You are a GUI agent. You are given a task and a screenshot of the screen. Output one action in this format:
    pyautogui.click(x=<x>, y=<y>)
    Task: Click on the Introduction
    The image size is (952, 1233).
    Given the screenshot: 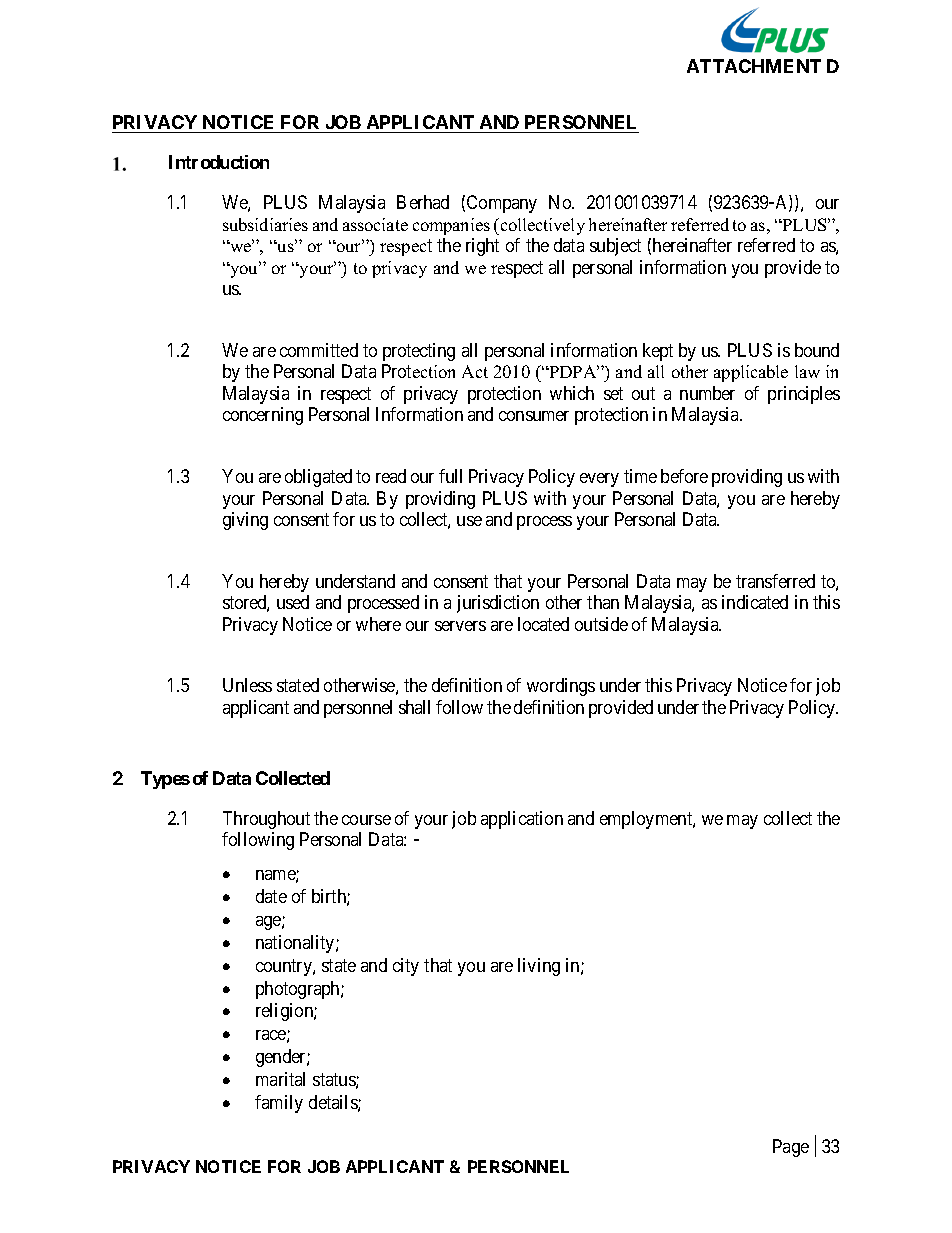 What is the action you would take?
    pyautogui.click(x=219, y=162)
